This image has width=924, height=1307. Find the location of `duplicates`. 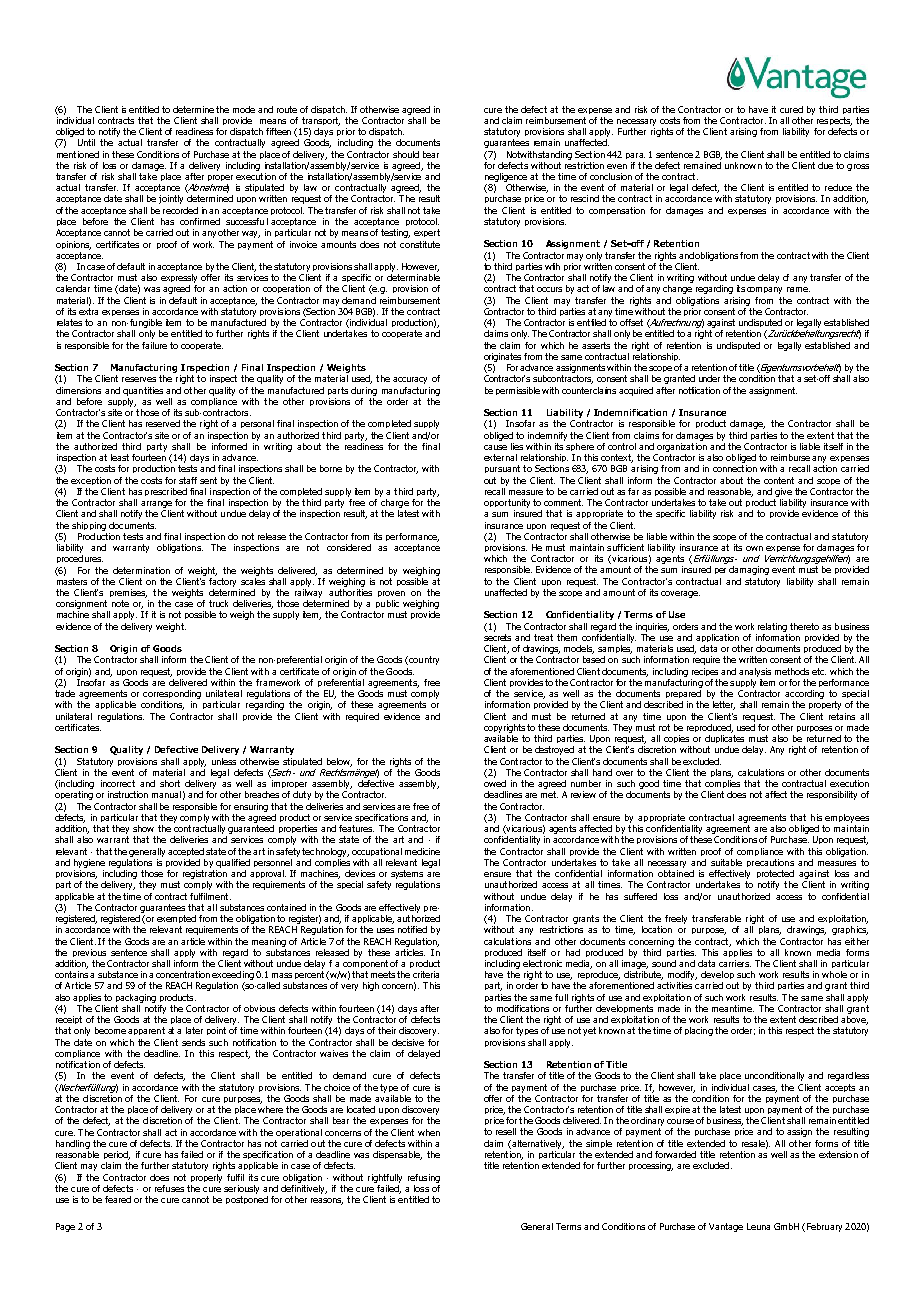

duplicates is located at coordinates (726, 741).
